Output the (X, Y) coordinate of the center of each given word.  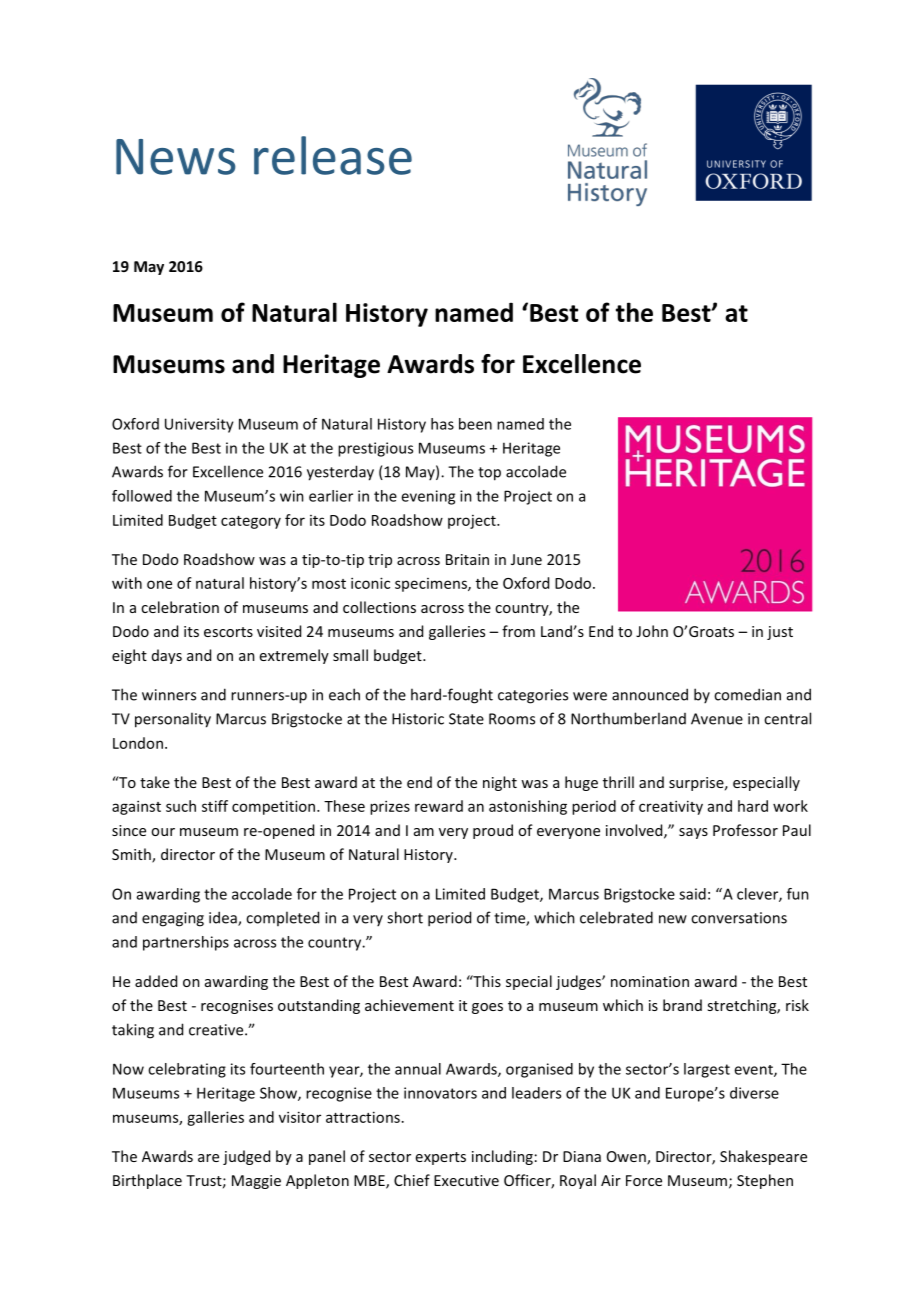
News (176, 157)
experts (441, 1158)
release (333, 155)
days (167, 656)
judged (246, 1157)
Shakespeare (763, 1157)
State (466, 719)
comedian (747, 694)
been (475, 424)
